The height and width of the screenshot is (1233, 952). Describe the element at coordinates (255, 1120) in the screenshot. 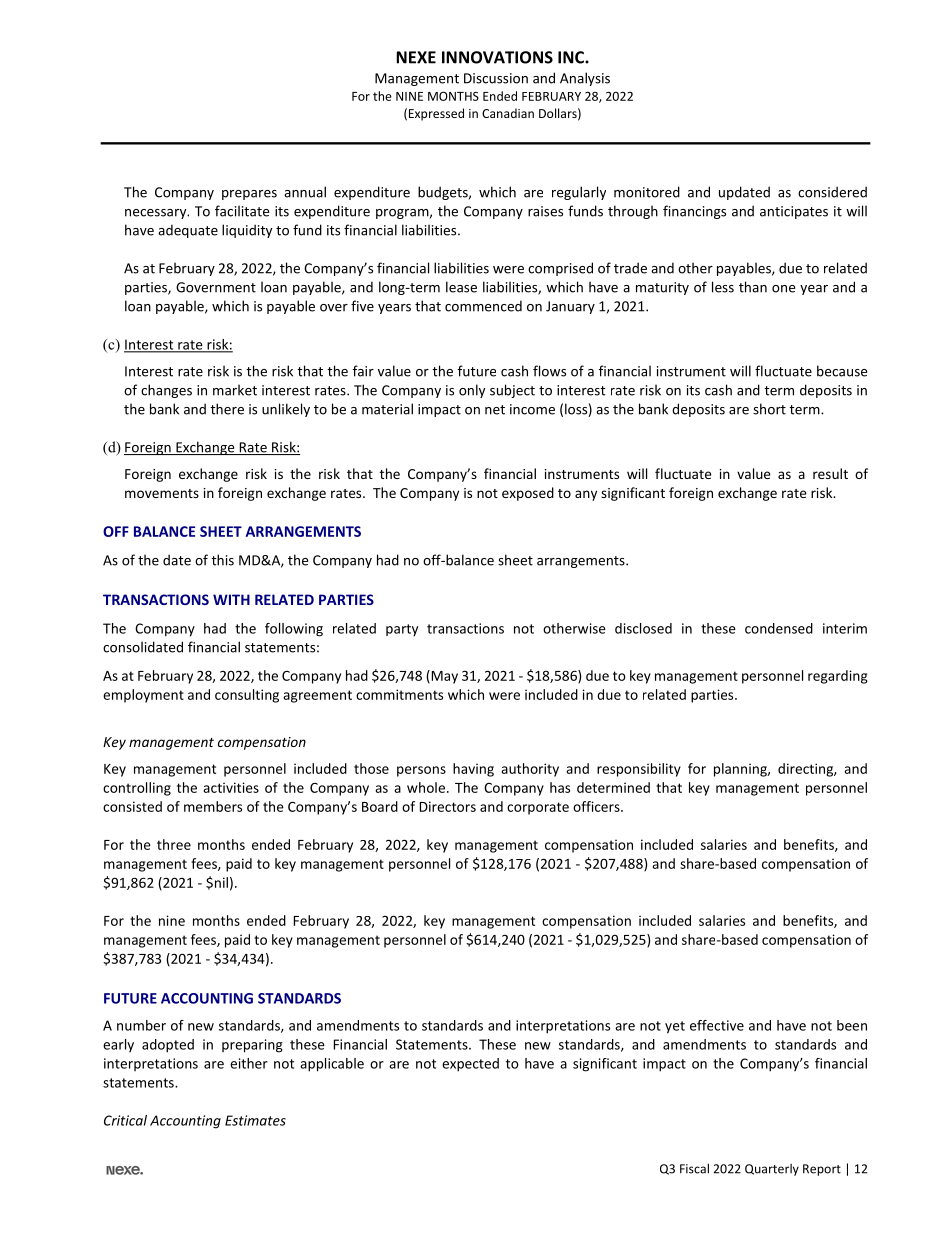

I see `Estimates` at that location.
